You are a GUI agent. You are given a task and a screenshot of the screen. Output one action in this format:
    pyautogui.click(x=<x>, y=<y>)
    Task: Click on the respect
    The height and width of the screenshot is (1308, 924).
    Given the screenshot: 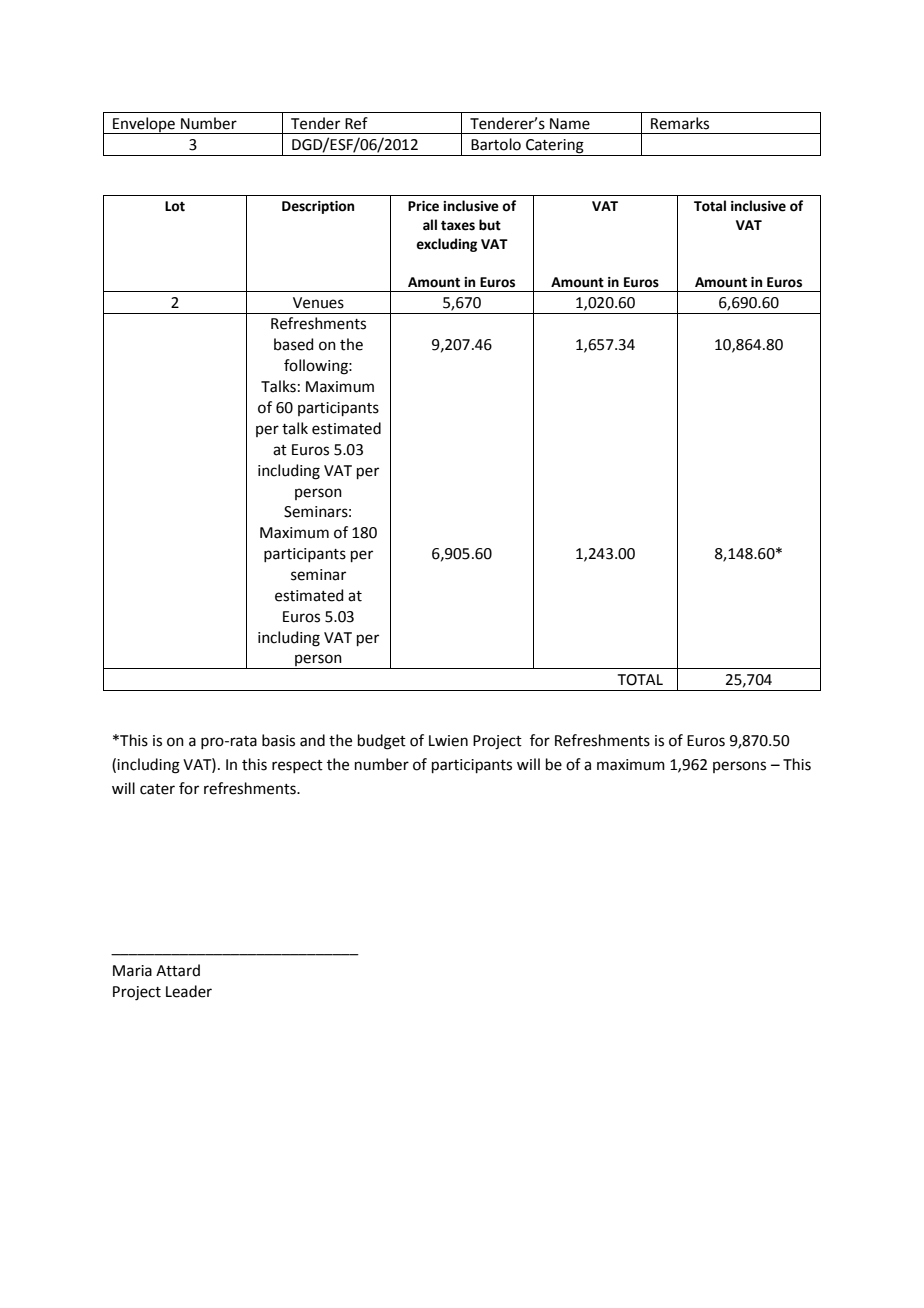 What is the action you would take?
    pyautogui.click(x=297, y=766)
